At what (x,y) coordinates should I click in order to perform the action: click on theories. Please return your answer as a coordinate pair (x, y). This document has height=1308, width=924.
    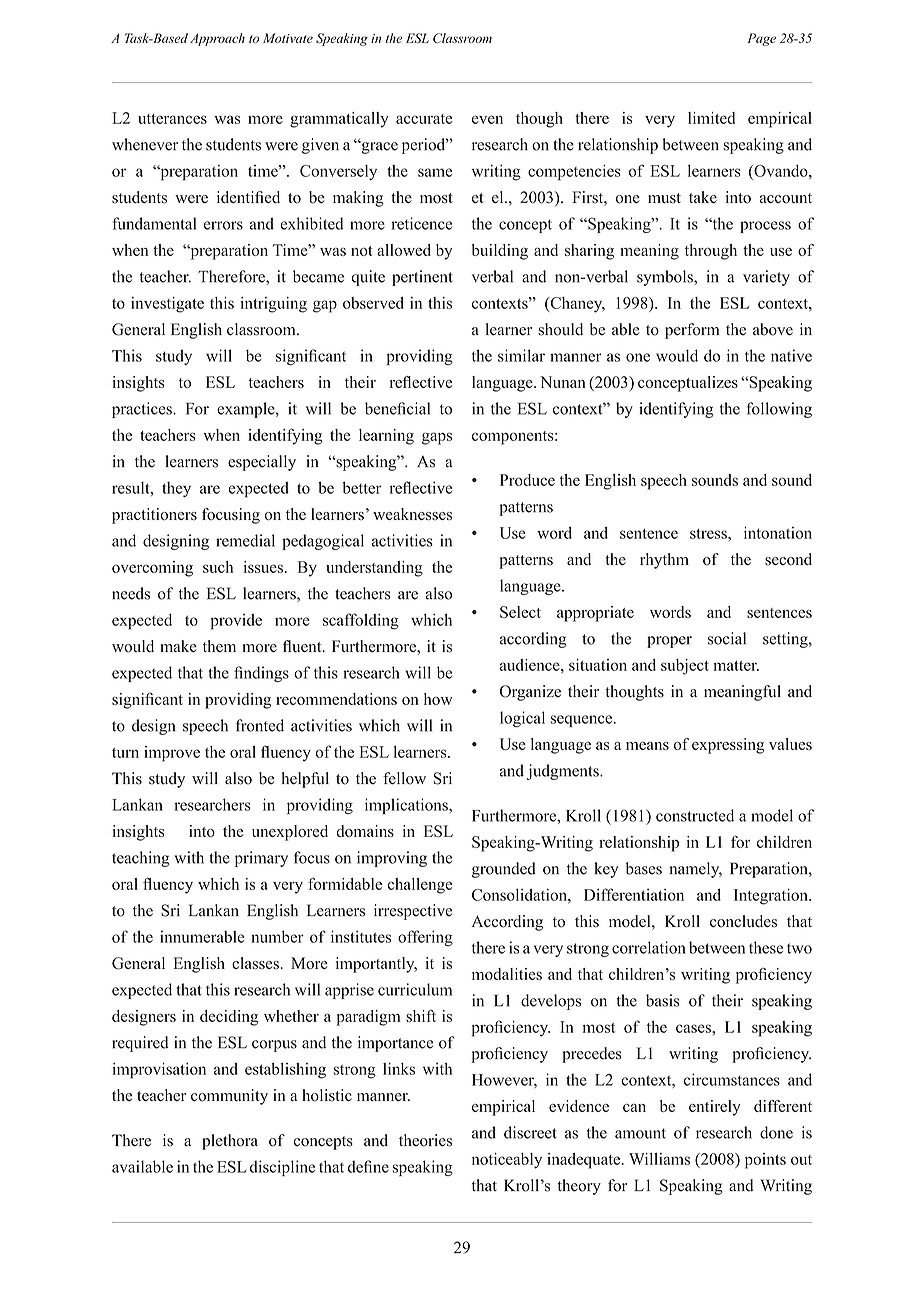
    Looking at the image, I should click on (425, 1140).
